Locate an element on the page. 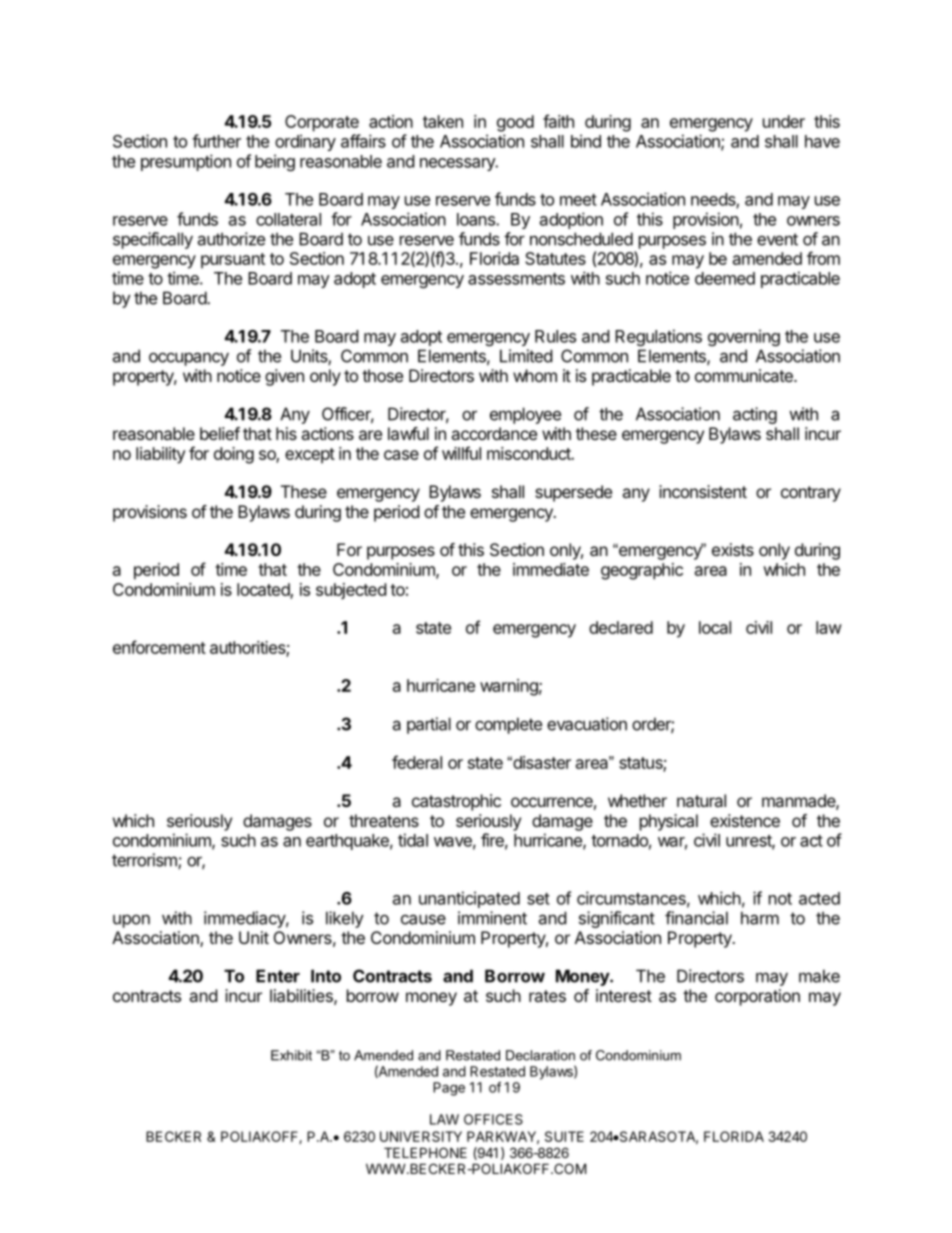  harm is located at coordinates (760, 918).
